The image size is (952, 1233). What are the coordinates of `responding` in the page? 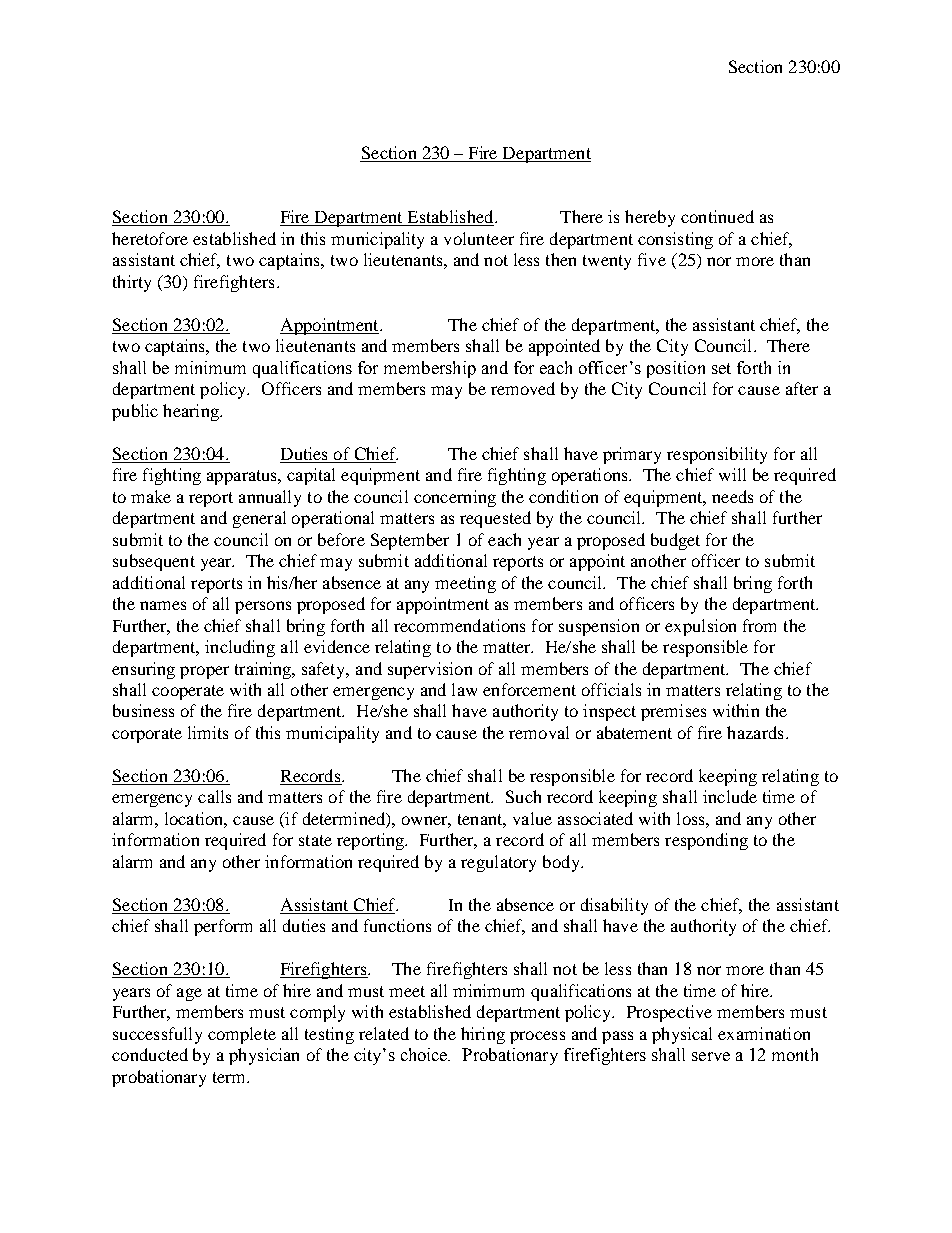 It's located at (706, 841).
